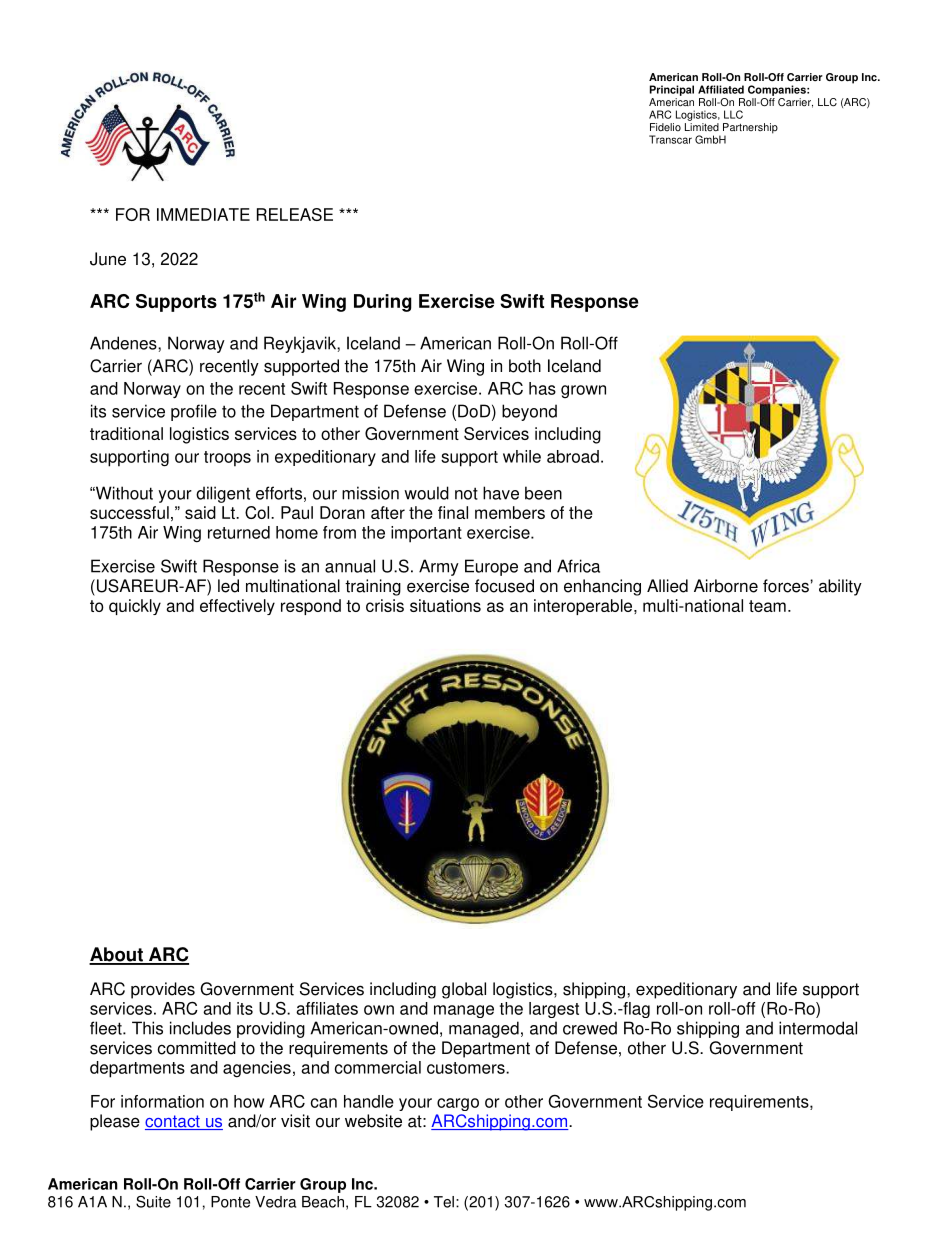 The image size is (952, 1233). I want to click on IMMEDIATE, so click(203, 214).
